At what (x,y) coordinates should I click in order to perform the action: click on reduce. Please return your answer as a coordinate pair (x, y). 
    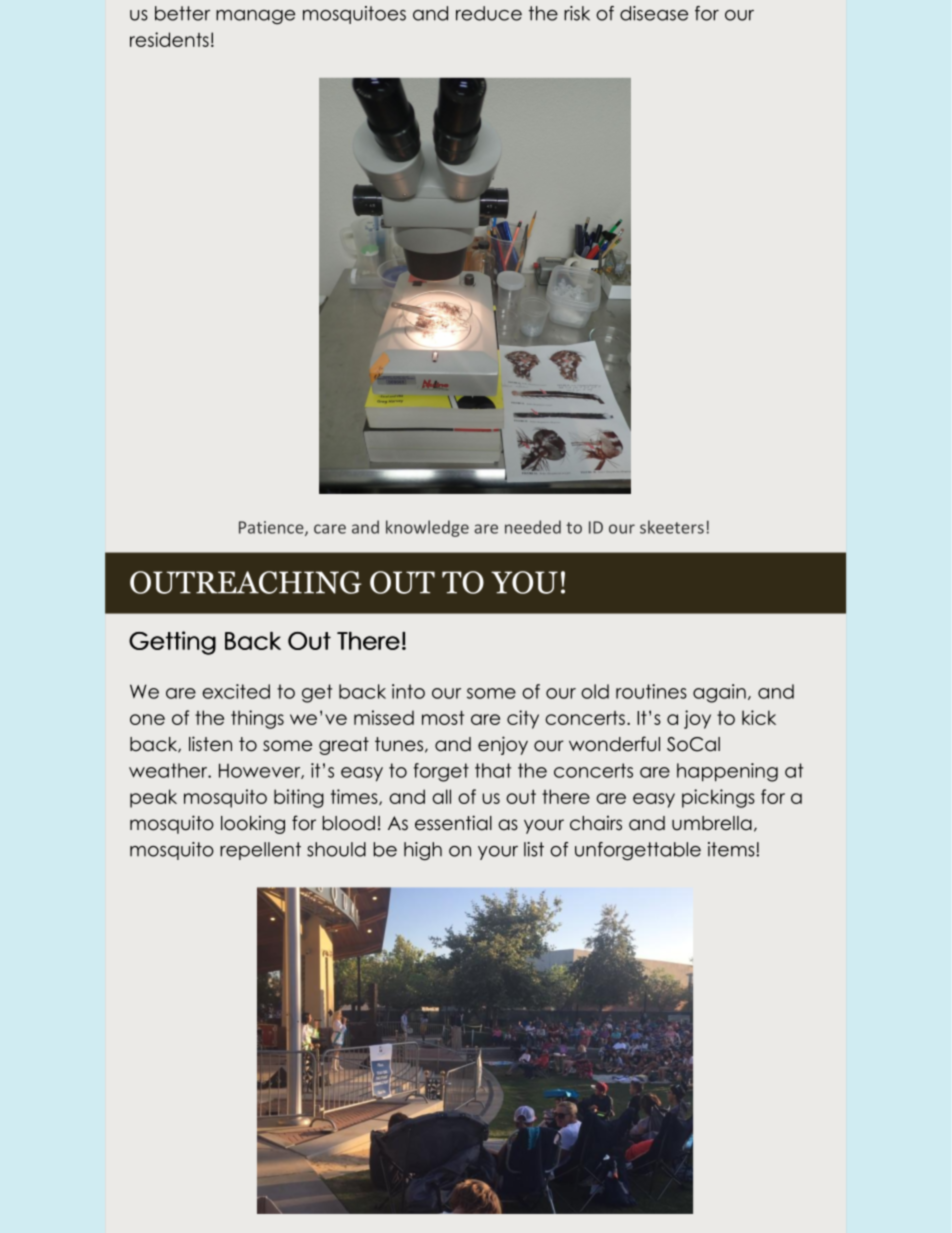
    Looking at the image, I should click on (489, 13).
